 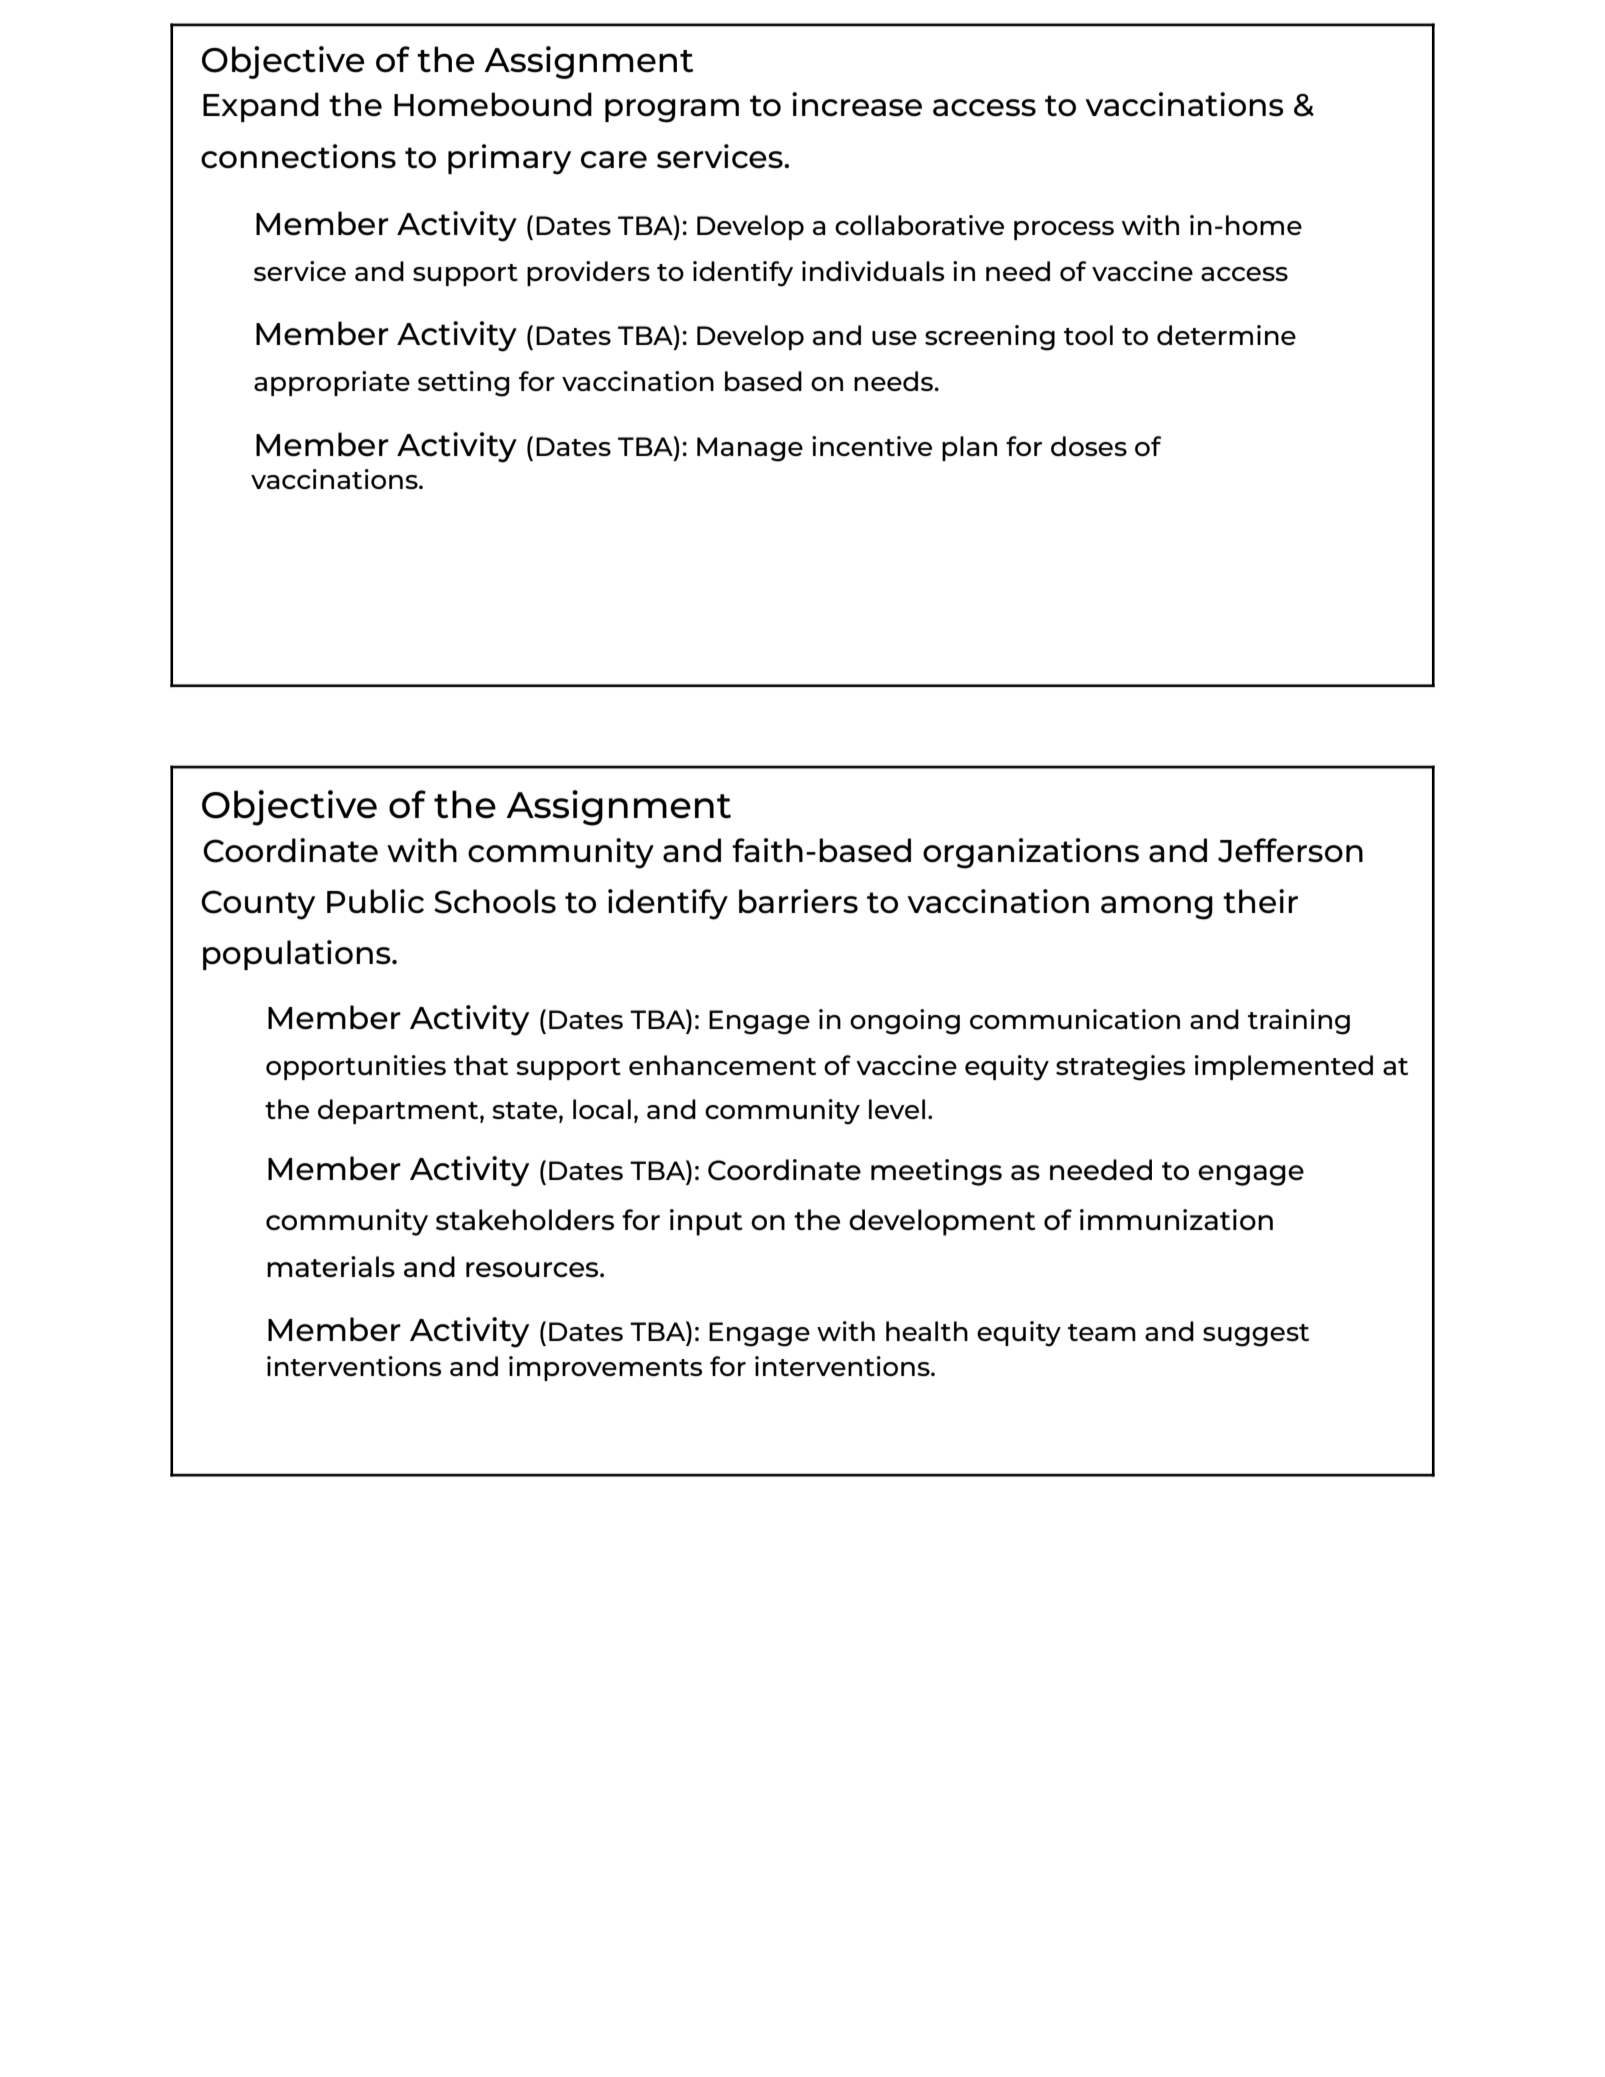 I want to click on materials, so click(x=331, y=1266).
